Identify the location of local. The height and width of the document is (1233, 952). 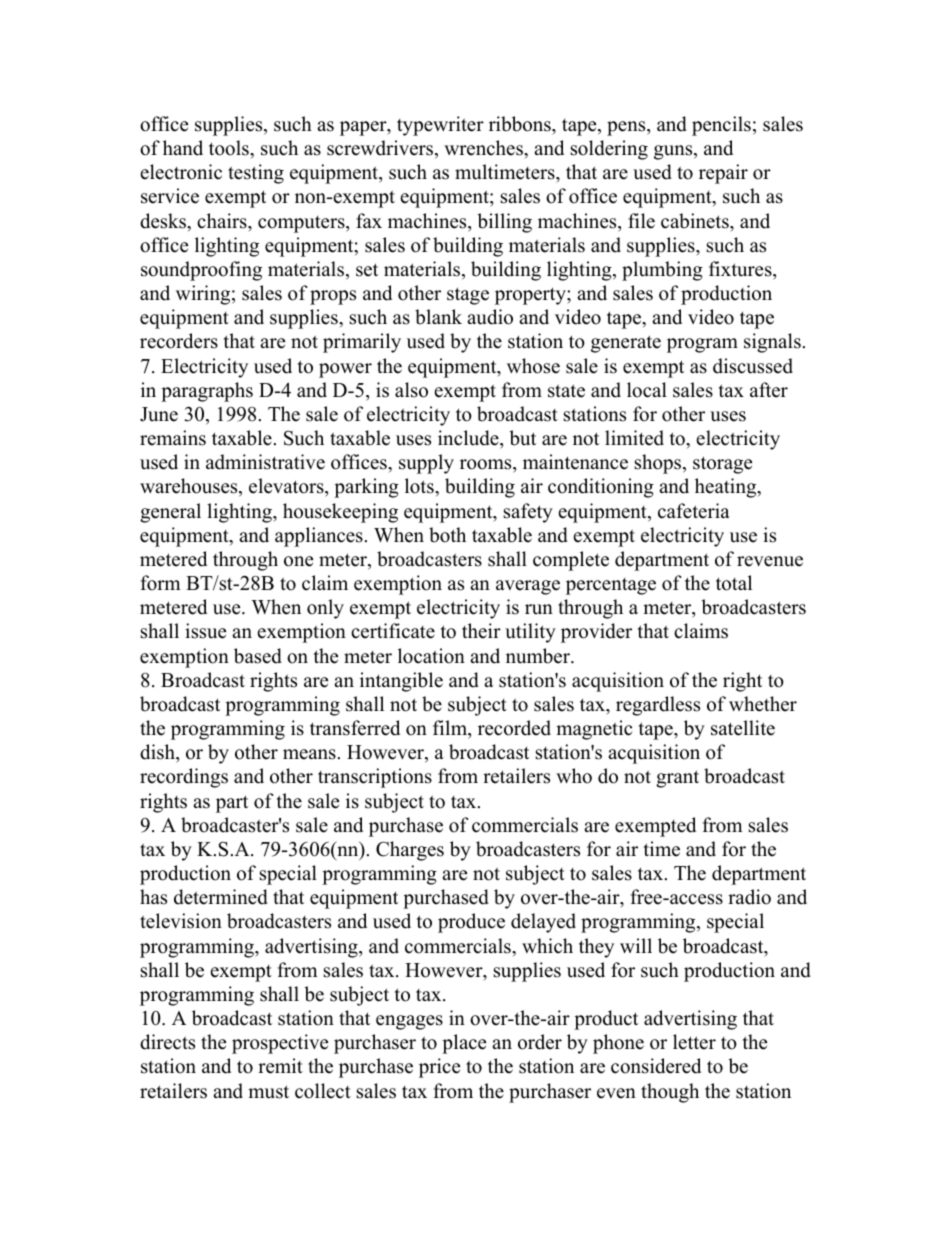
(647, 390).
